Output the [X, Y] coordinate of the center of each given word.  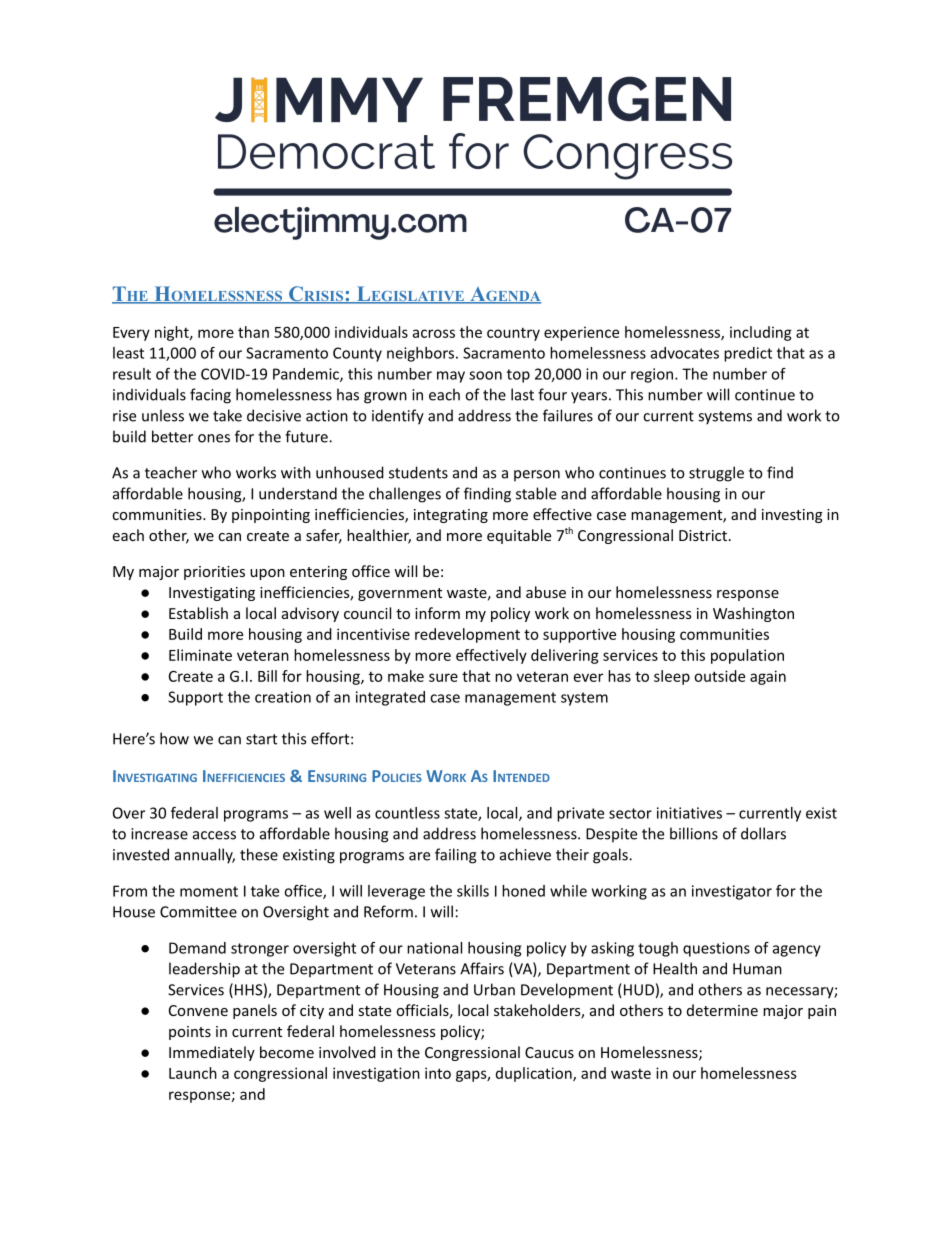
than [253, 332]
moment [209, 891]
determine [722, 1010]
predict [748, 354]
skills [473, 891]
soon [485, 375]
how [174, 738]
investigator [732, 892]
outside [719, 676]
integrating [451, 516]
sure [443, 677]
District [703, 535]
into [438, 1073]
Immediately [212, 1053]
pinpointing [271, 516]
